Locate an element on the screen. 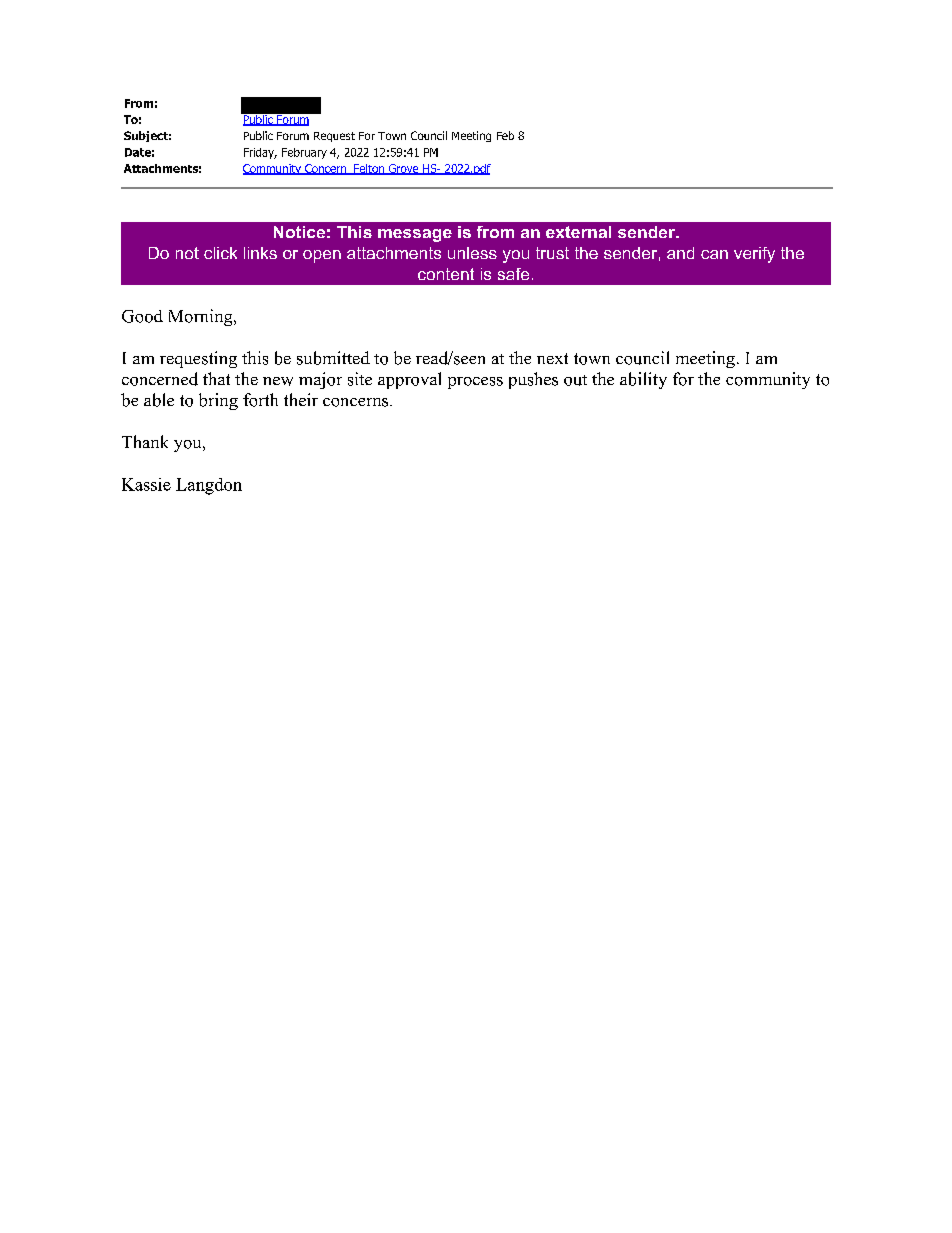 The height and width of the screenshot is (1233, 952). message is located at coordinates (415, 235).
